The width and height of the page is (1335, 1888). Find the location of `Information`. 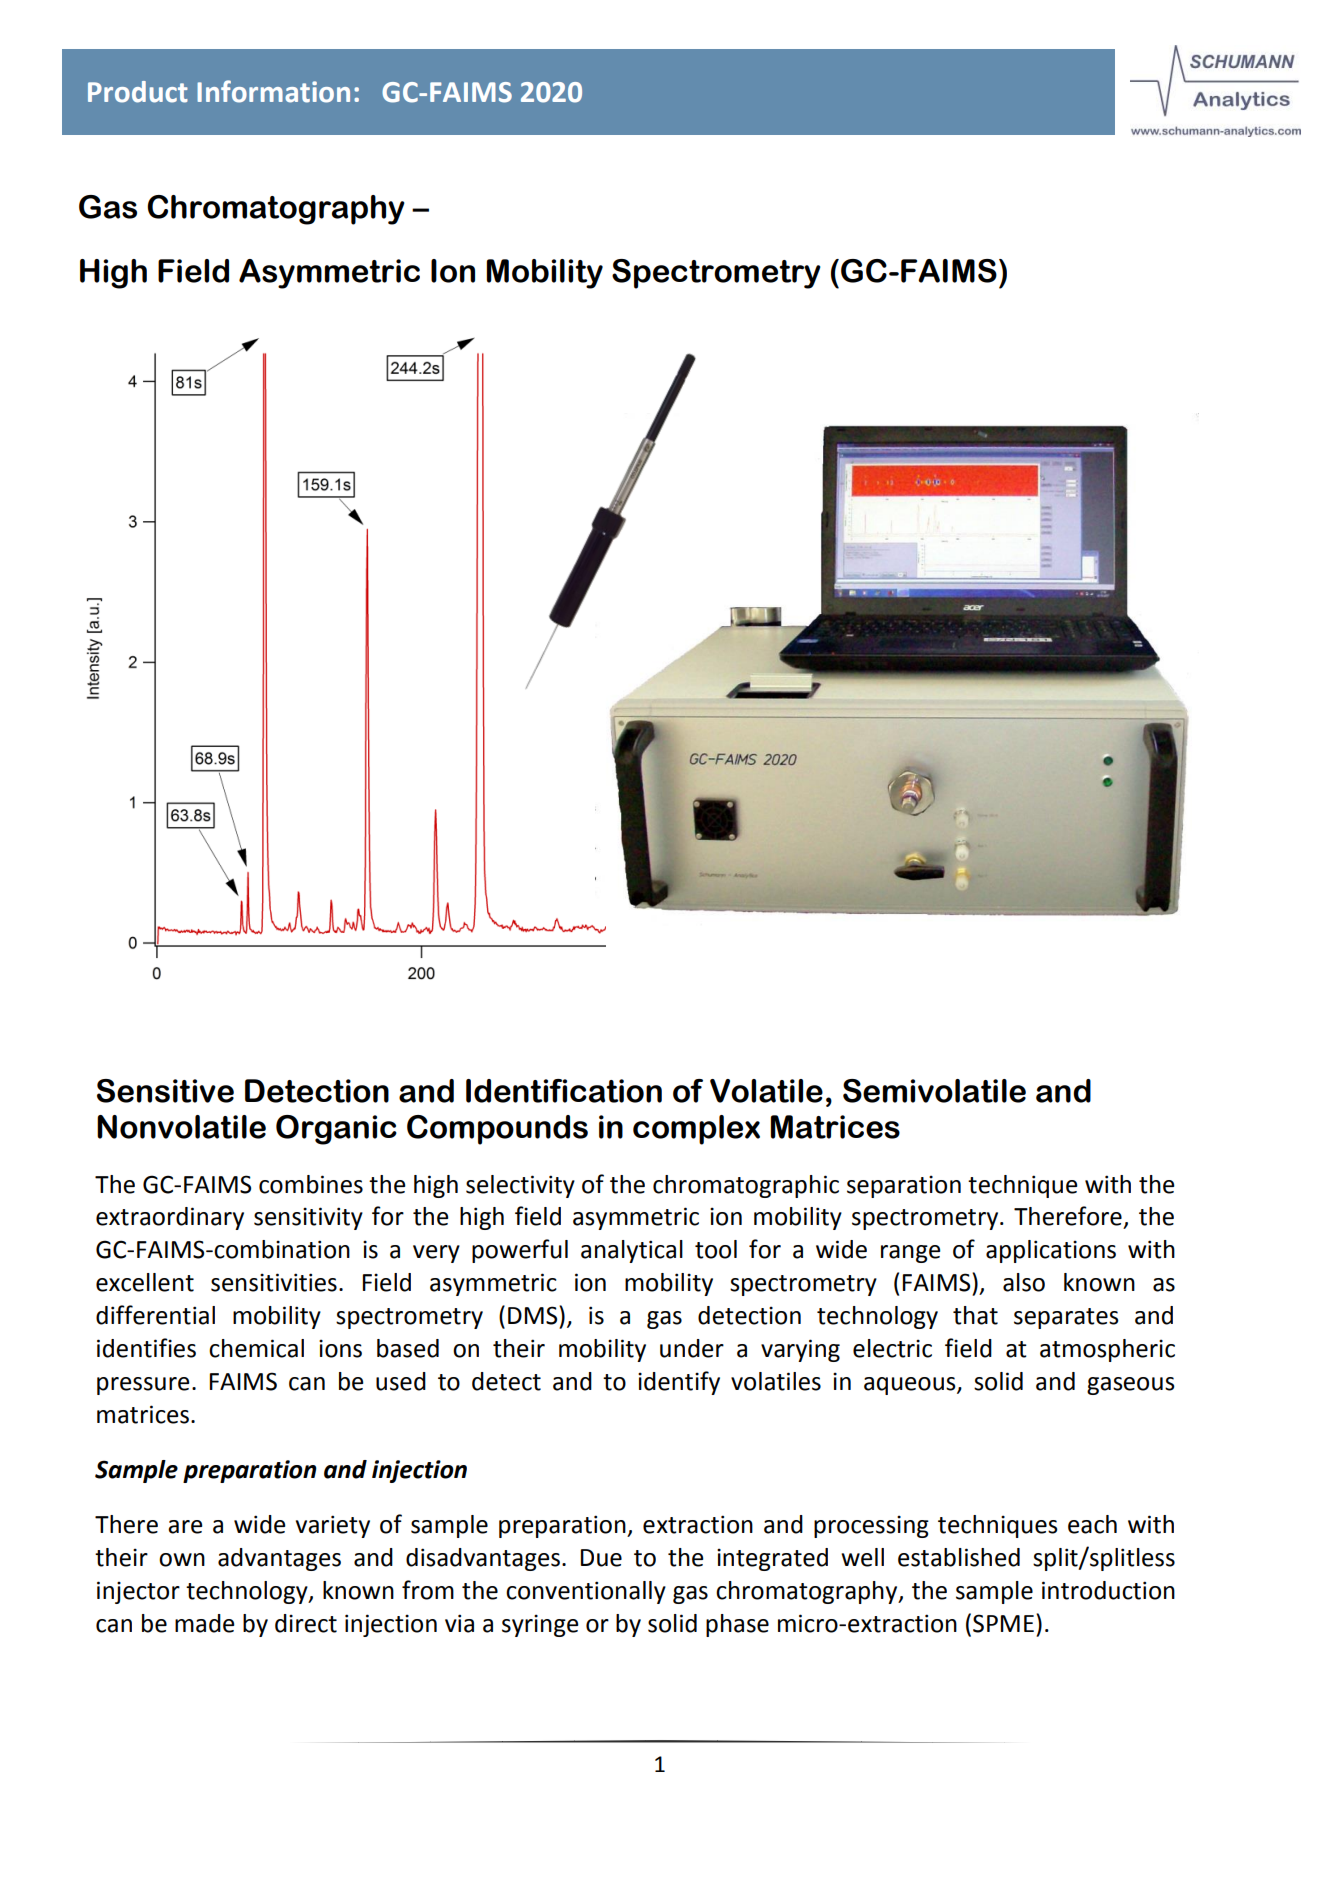

Information is located at coordinates (273, 91).
